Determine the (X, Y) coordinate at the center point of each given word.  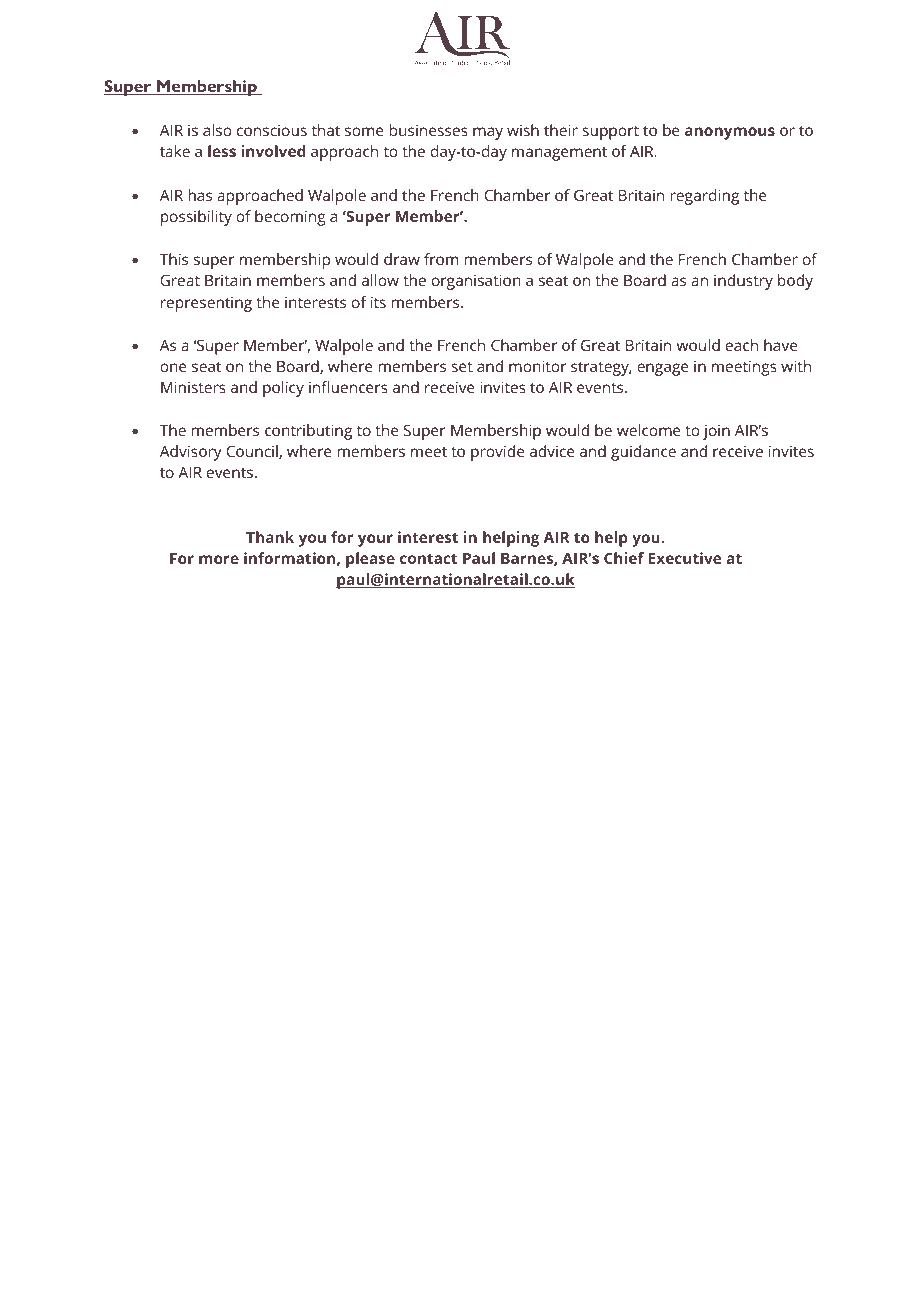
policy (283, 389)
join (716, 432)
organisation (476, 282)
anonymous (730, 133)
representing (206, 304)
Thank (270, 537)
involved (273, 151)
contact (428, 559)
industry (743, 282)
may (488, 133)
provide (497, 453)
